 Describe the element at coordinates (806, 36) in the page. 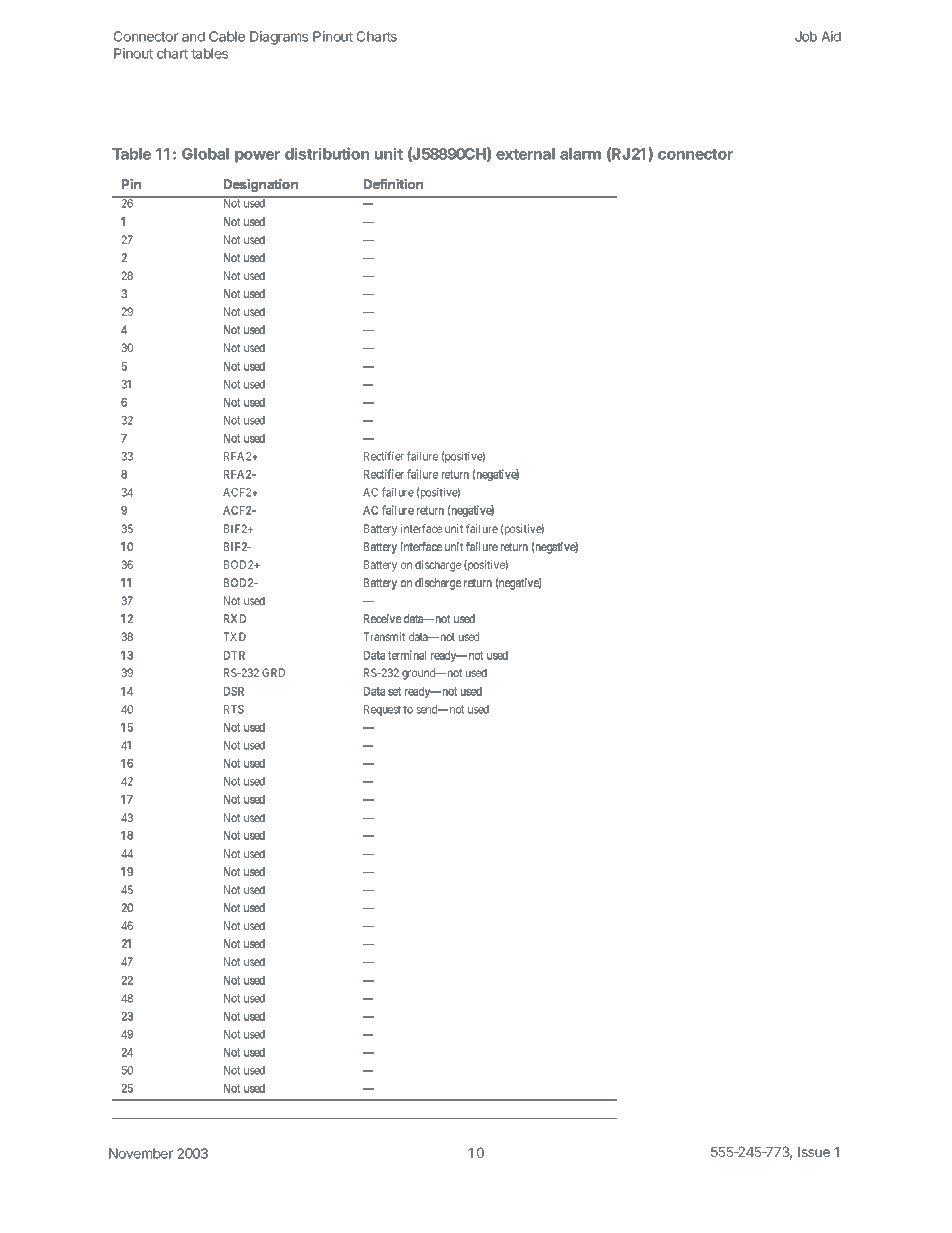

I see `Job` at that location.
